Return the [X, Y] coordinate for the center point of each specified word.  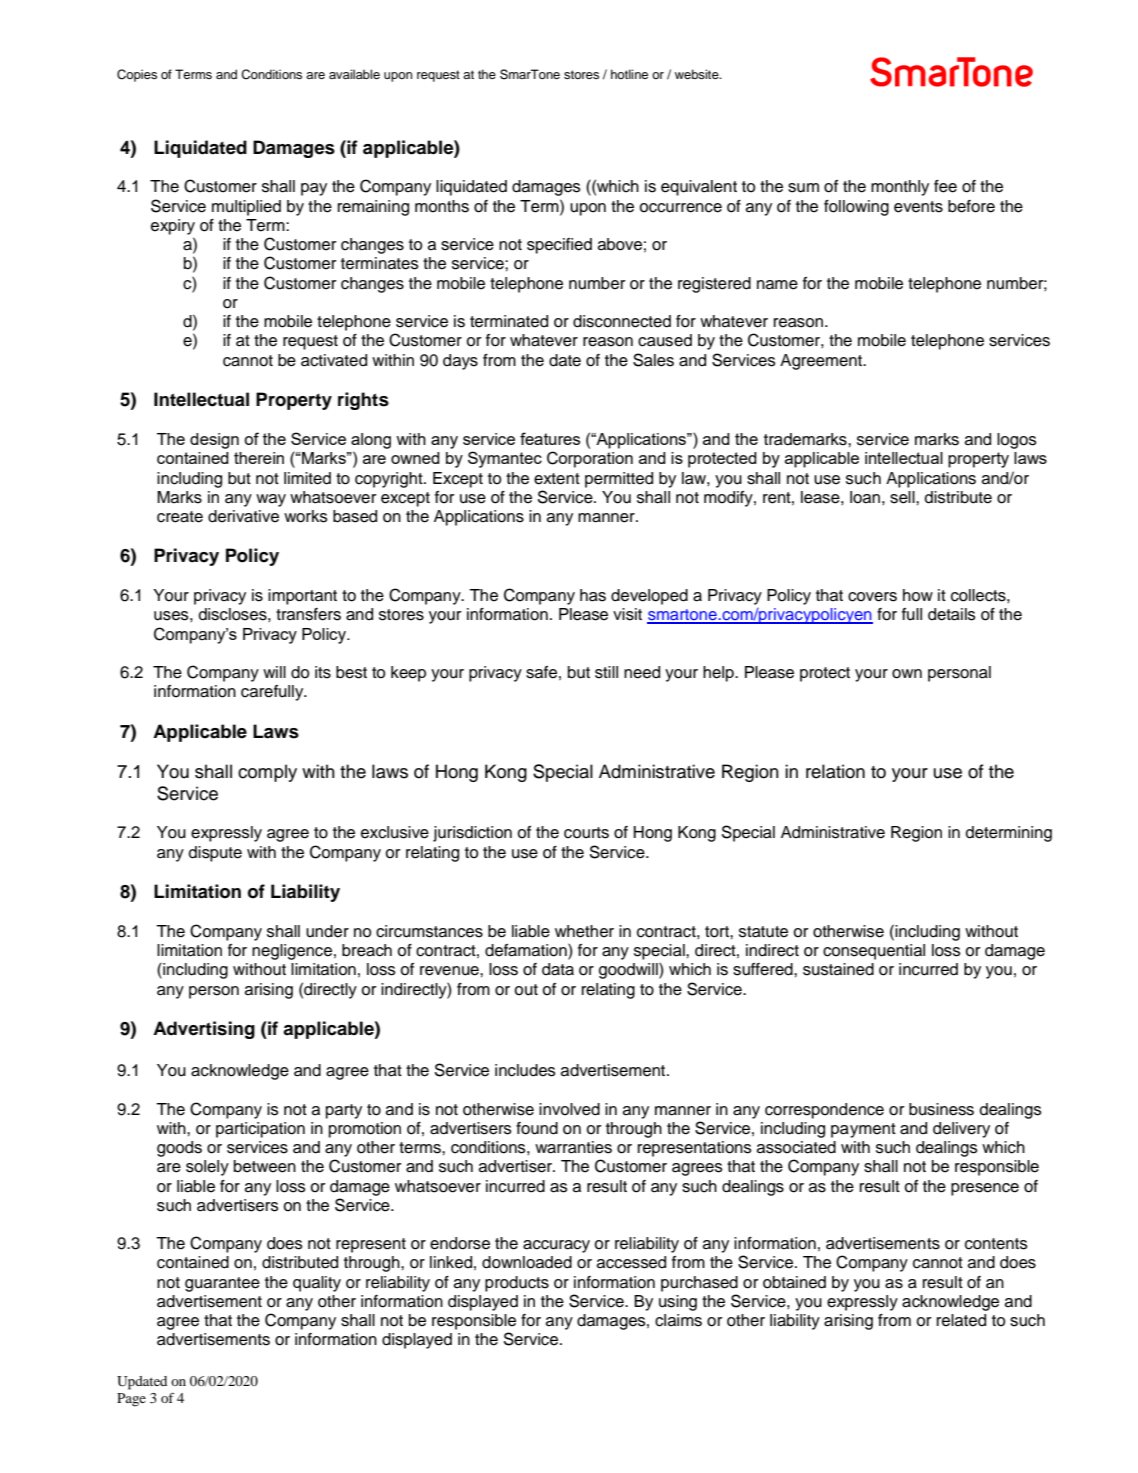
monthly [900, 188]
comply [267, 773]
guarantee [222, 1284]
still [606, 672]
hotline [629, 74]
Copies [137, 75]
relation [835, 771]
